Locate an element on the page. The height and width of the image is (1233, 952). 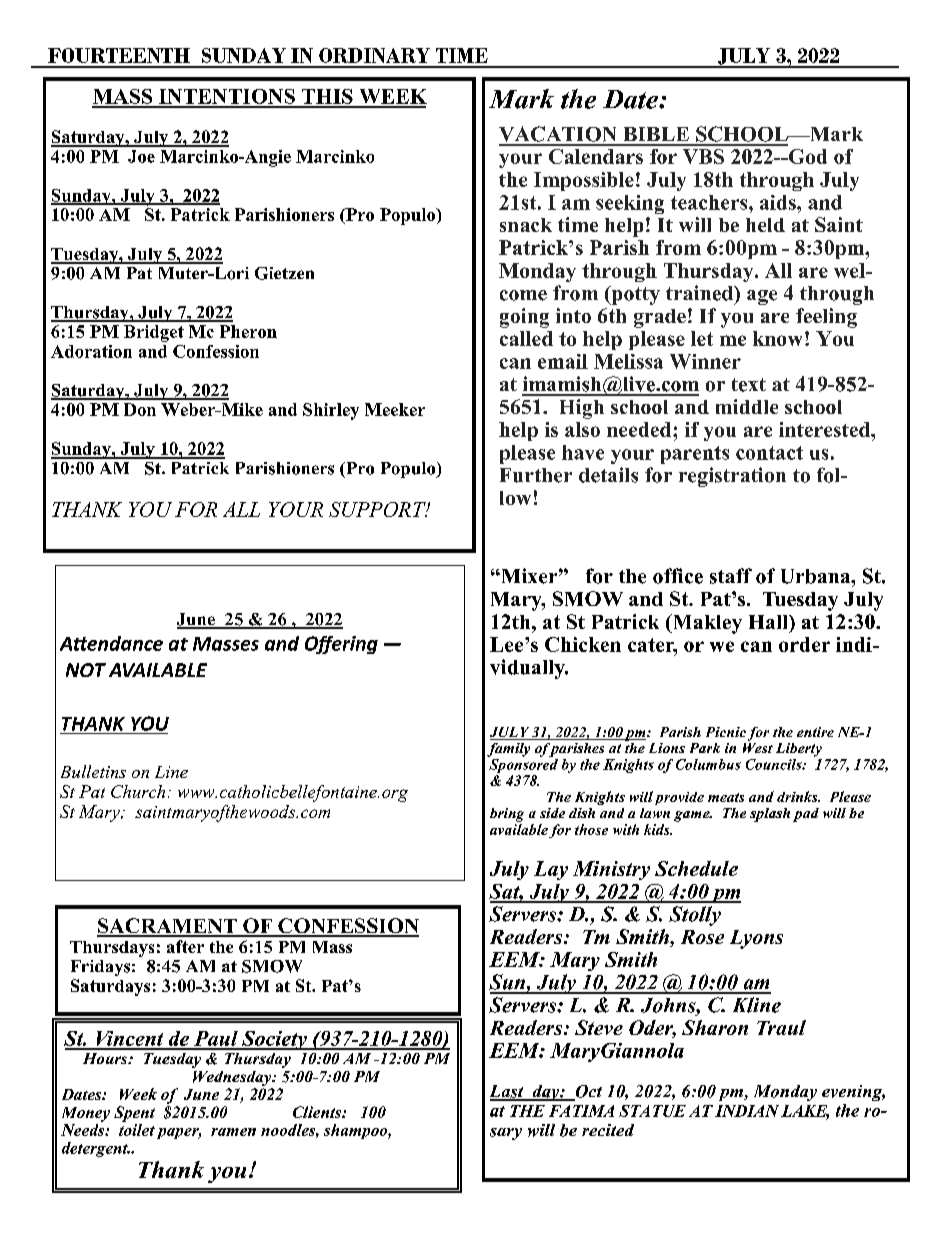
Don is located at coordinates (140, 409).
